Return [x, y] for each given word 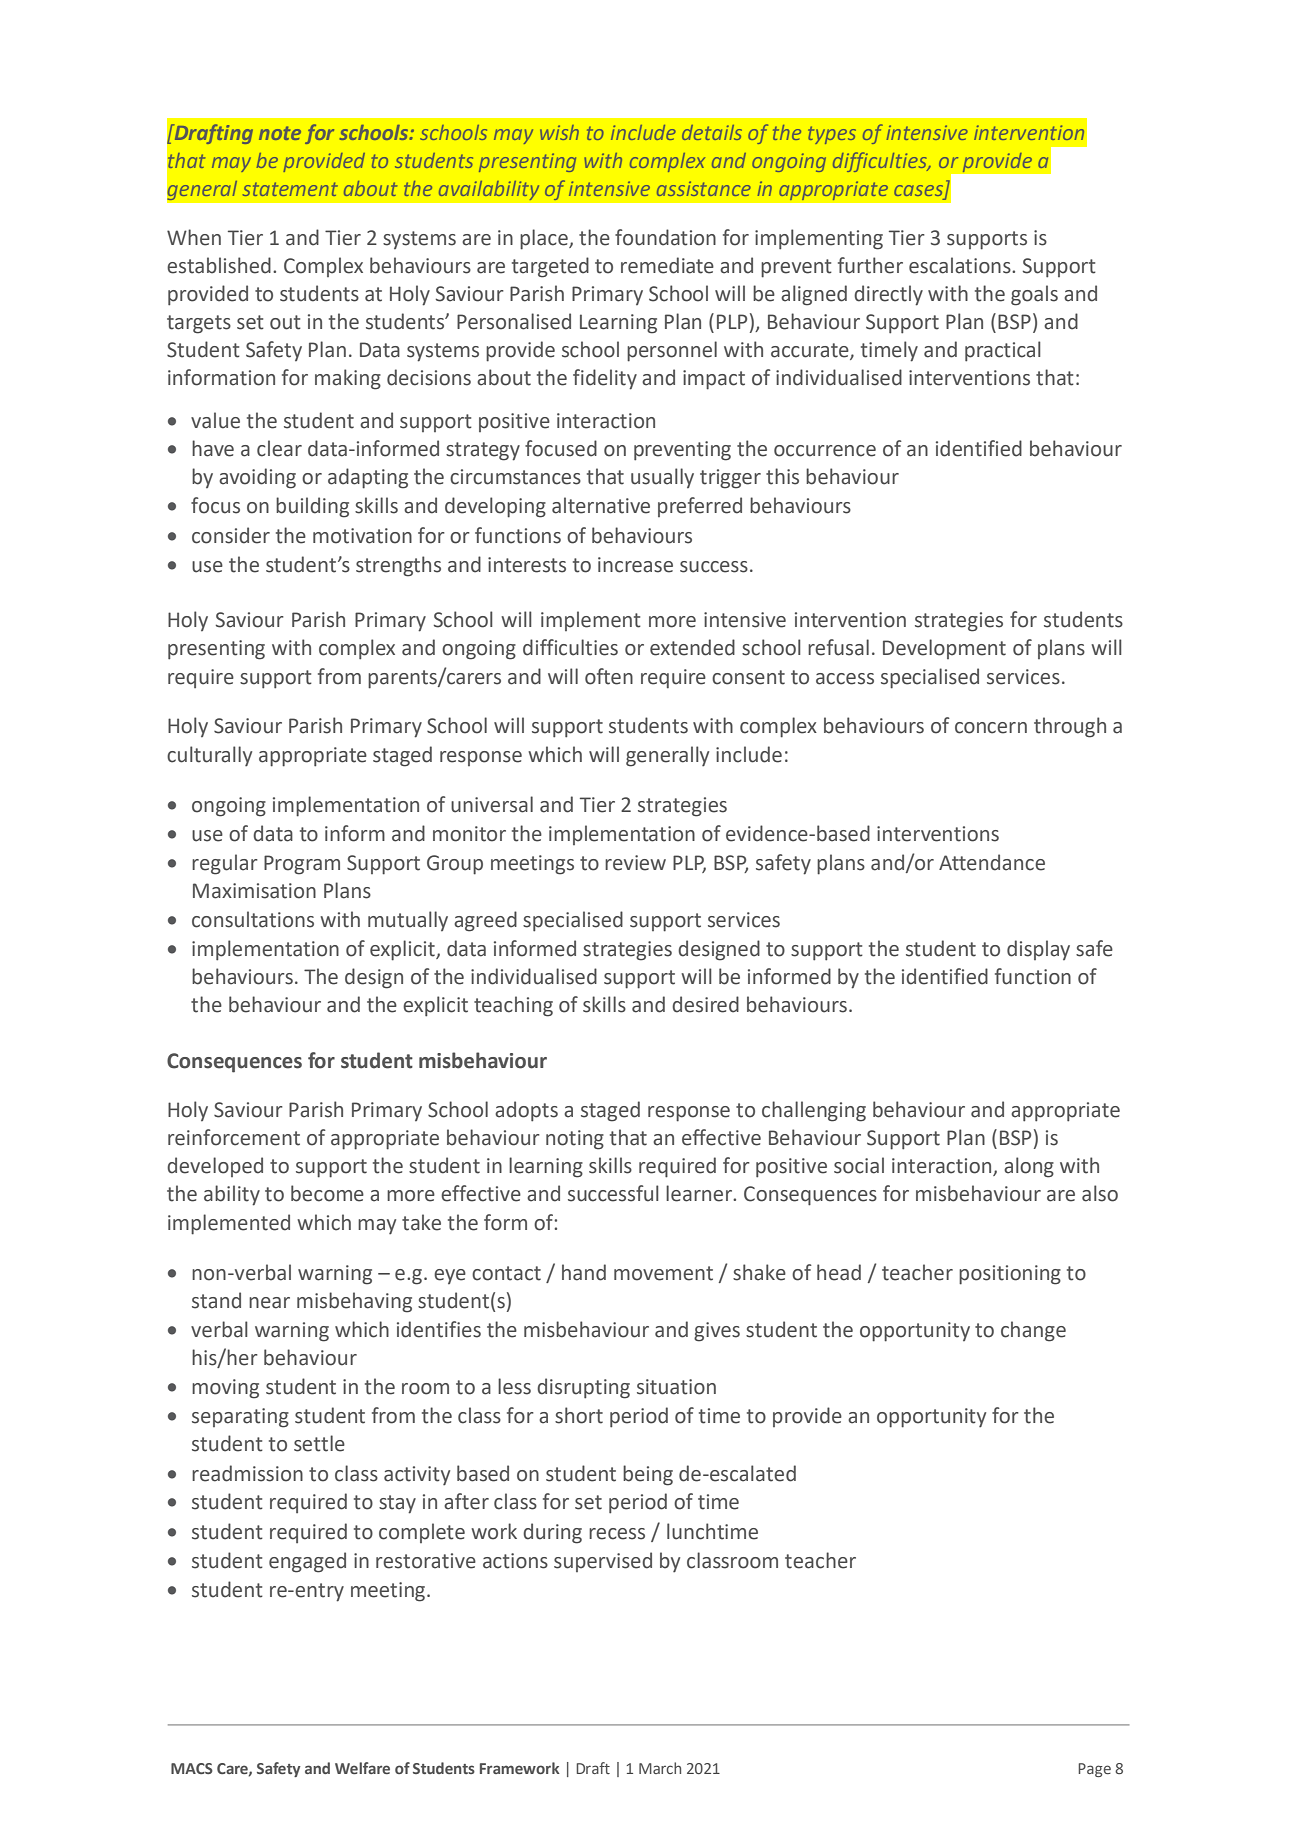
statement [290, 189]
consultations [253, 919]
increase [635, 565]
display [1038, 950]
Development [944, 649]
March [660, 1768]
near [269, 1303]
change [1033, 1331]
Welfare [362, 1768]
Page [1094, 1770]
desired [705, 1004]
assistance [704, 188]
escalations [961, 265]
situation [676, 1387]
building [312, 507]
